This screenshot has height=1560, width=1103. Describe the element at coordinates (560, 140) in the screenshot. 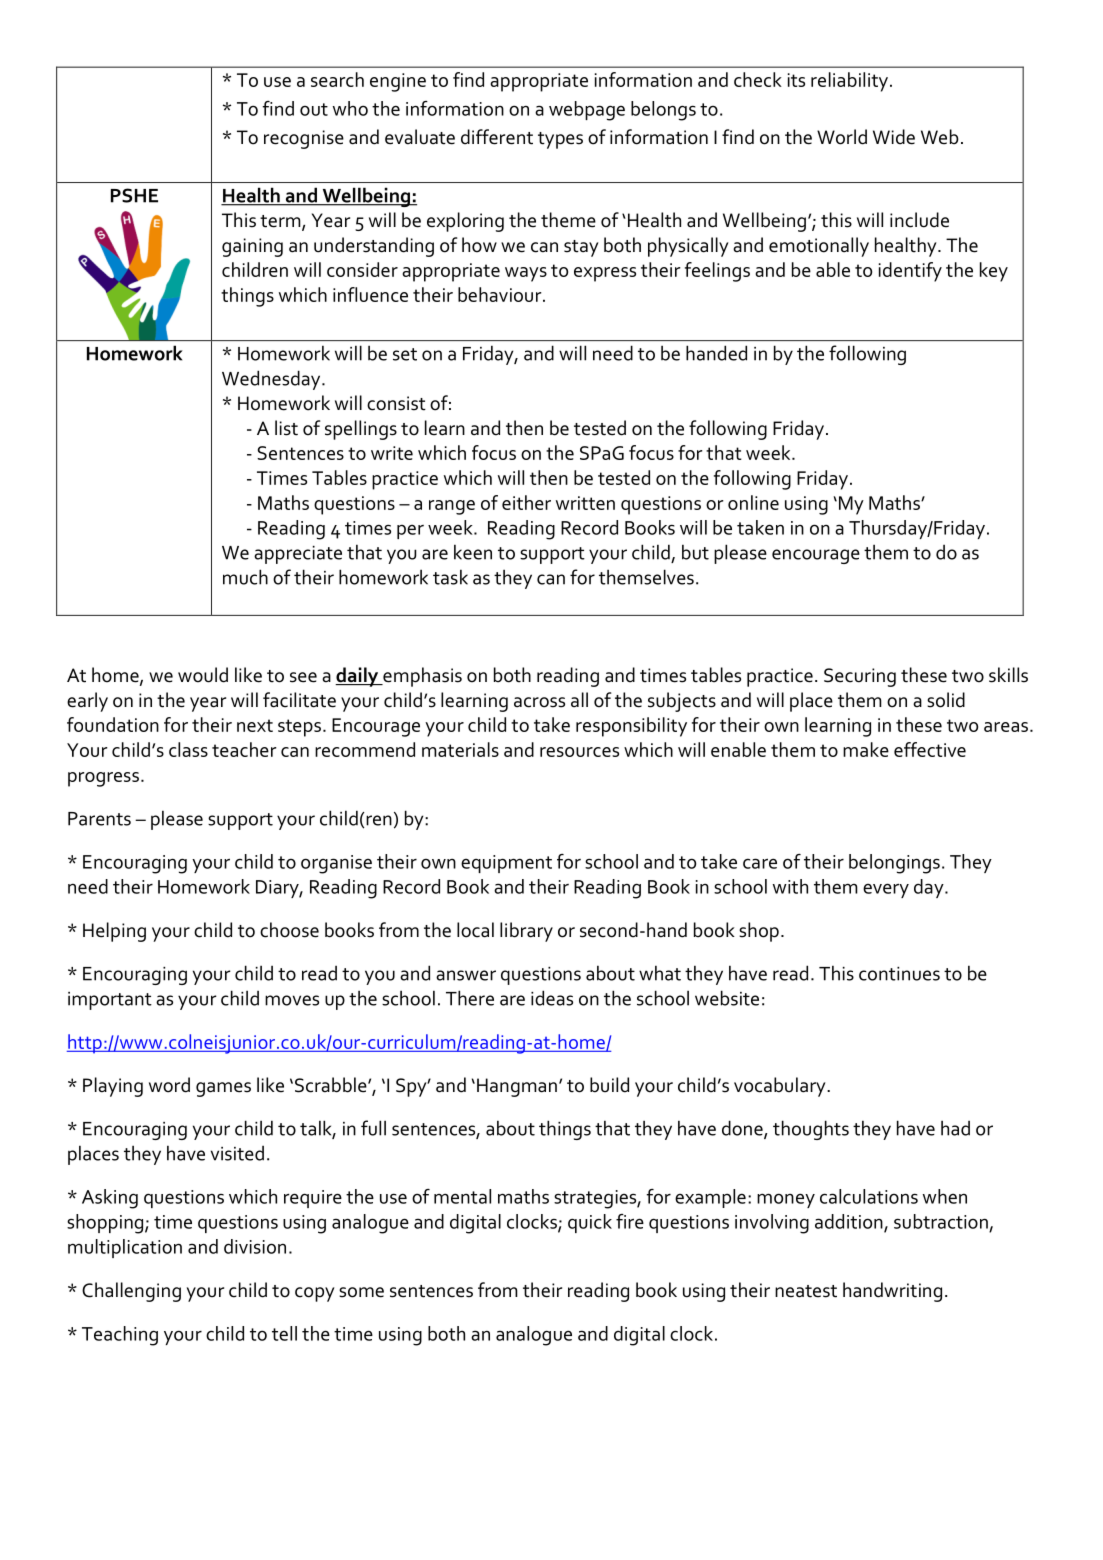

I see `types` at that location.
